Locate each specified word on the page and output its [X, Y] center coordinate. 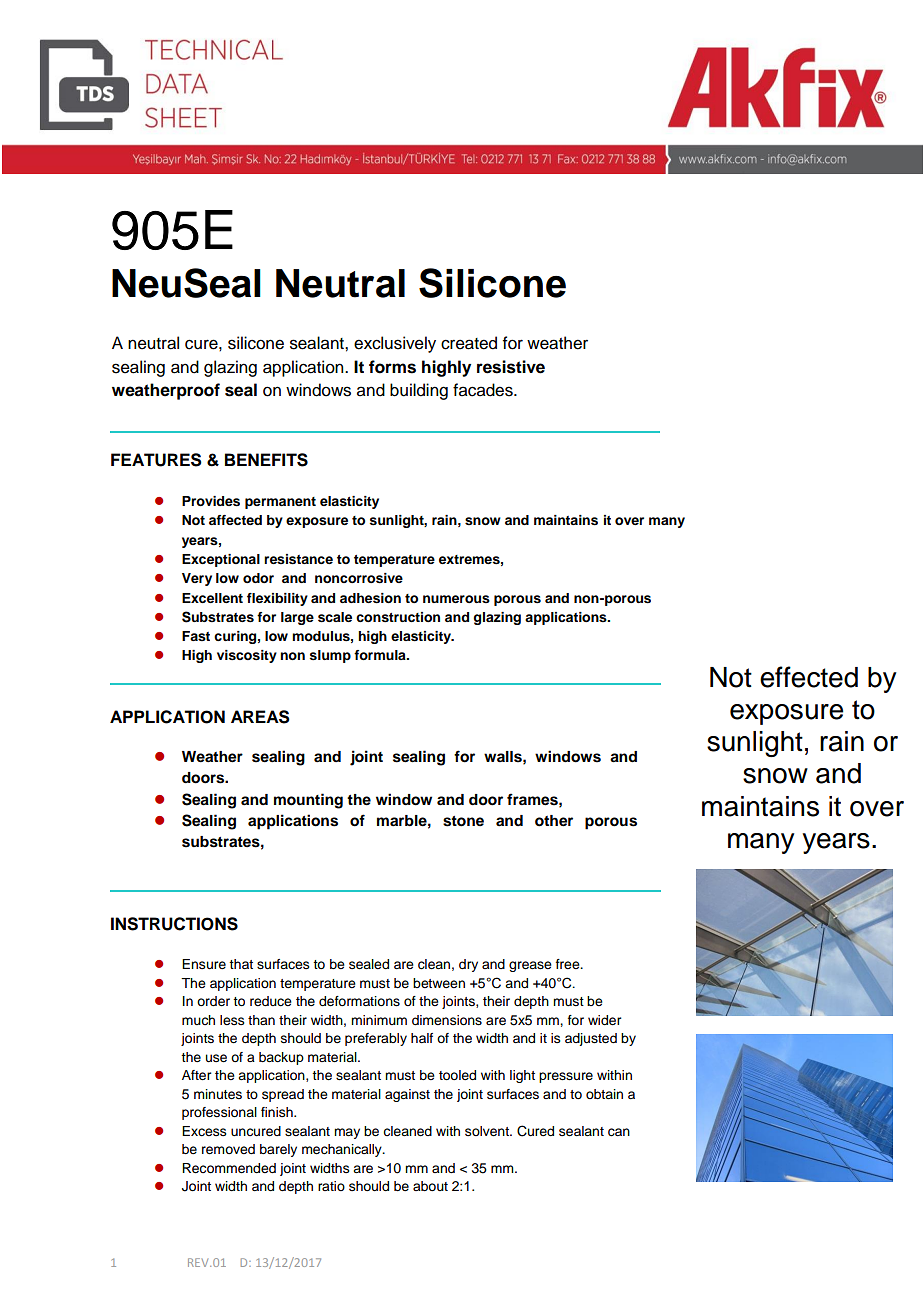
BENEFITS [266, 460]
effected [809, 677]
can [619, 1132]
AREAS [260, 717]
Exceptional [221, 560]
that [241, 964]
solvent [488, 1131]
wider [604, 1020]
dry [468, 965]
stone [463, 821]
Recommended [229, 1168]
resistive [511, 367]
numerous [456, 599]
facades [484, 390]
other [554, 821]
